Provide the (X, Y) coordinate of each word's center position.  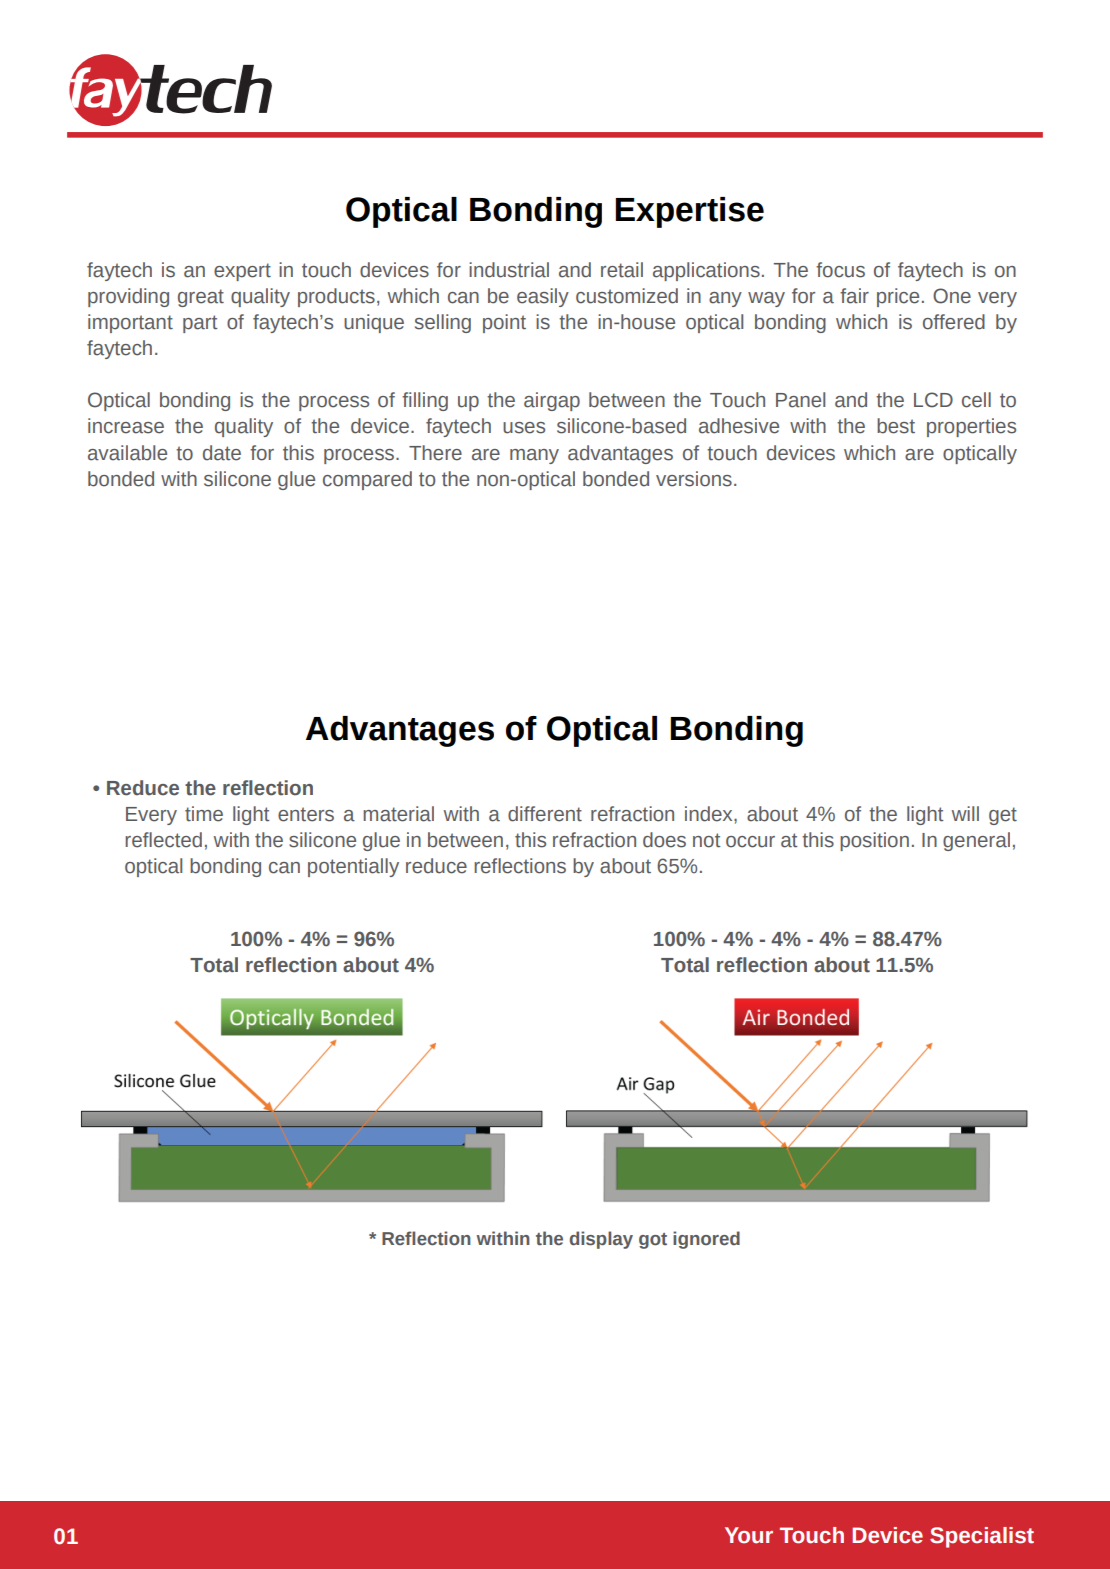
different (545, 814)
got (653, 1241)
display (601, 1240)
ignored (706, 1240)
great (201, 298)
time (204, 814)
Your (749, 1535)
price (898, 297)
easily (543, 297)
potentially (353, 867)
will (965, 813)
